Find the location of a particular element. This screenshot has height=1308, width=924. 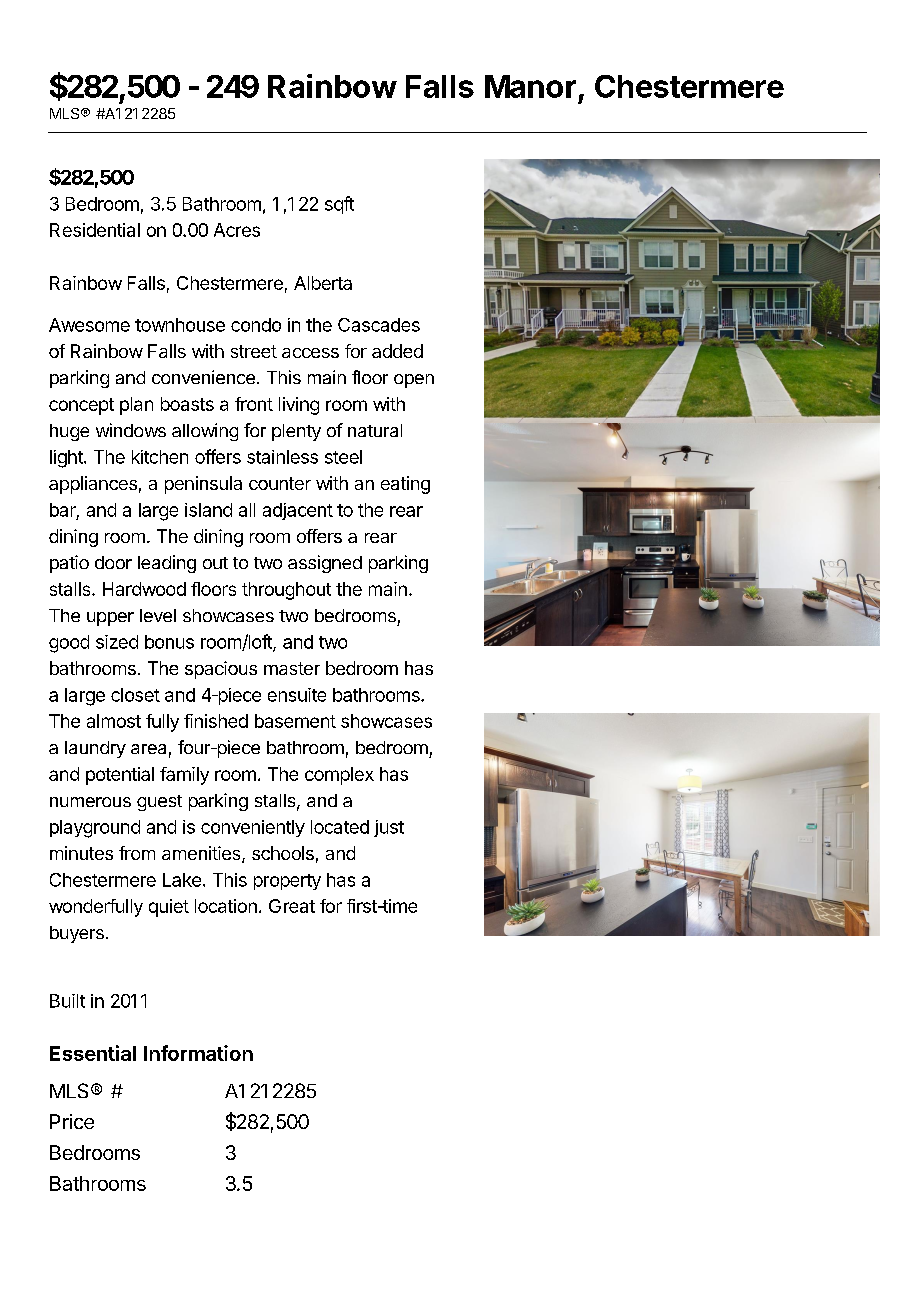

eating is located at coordinates (405, 485).
